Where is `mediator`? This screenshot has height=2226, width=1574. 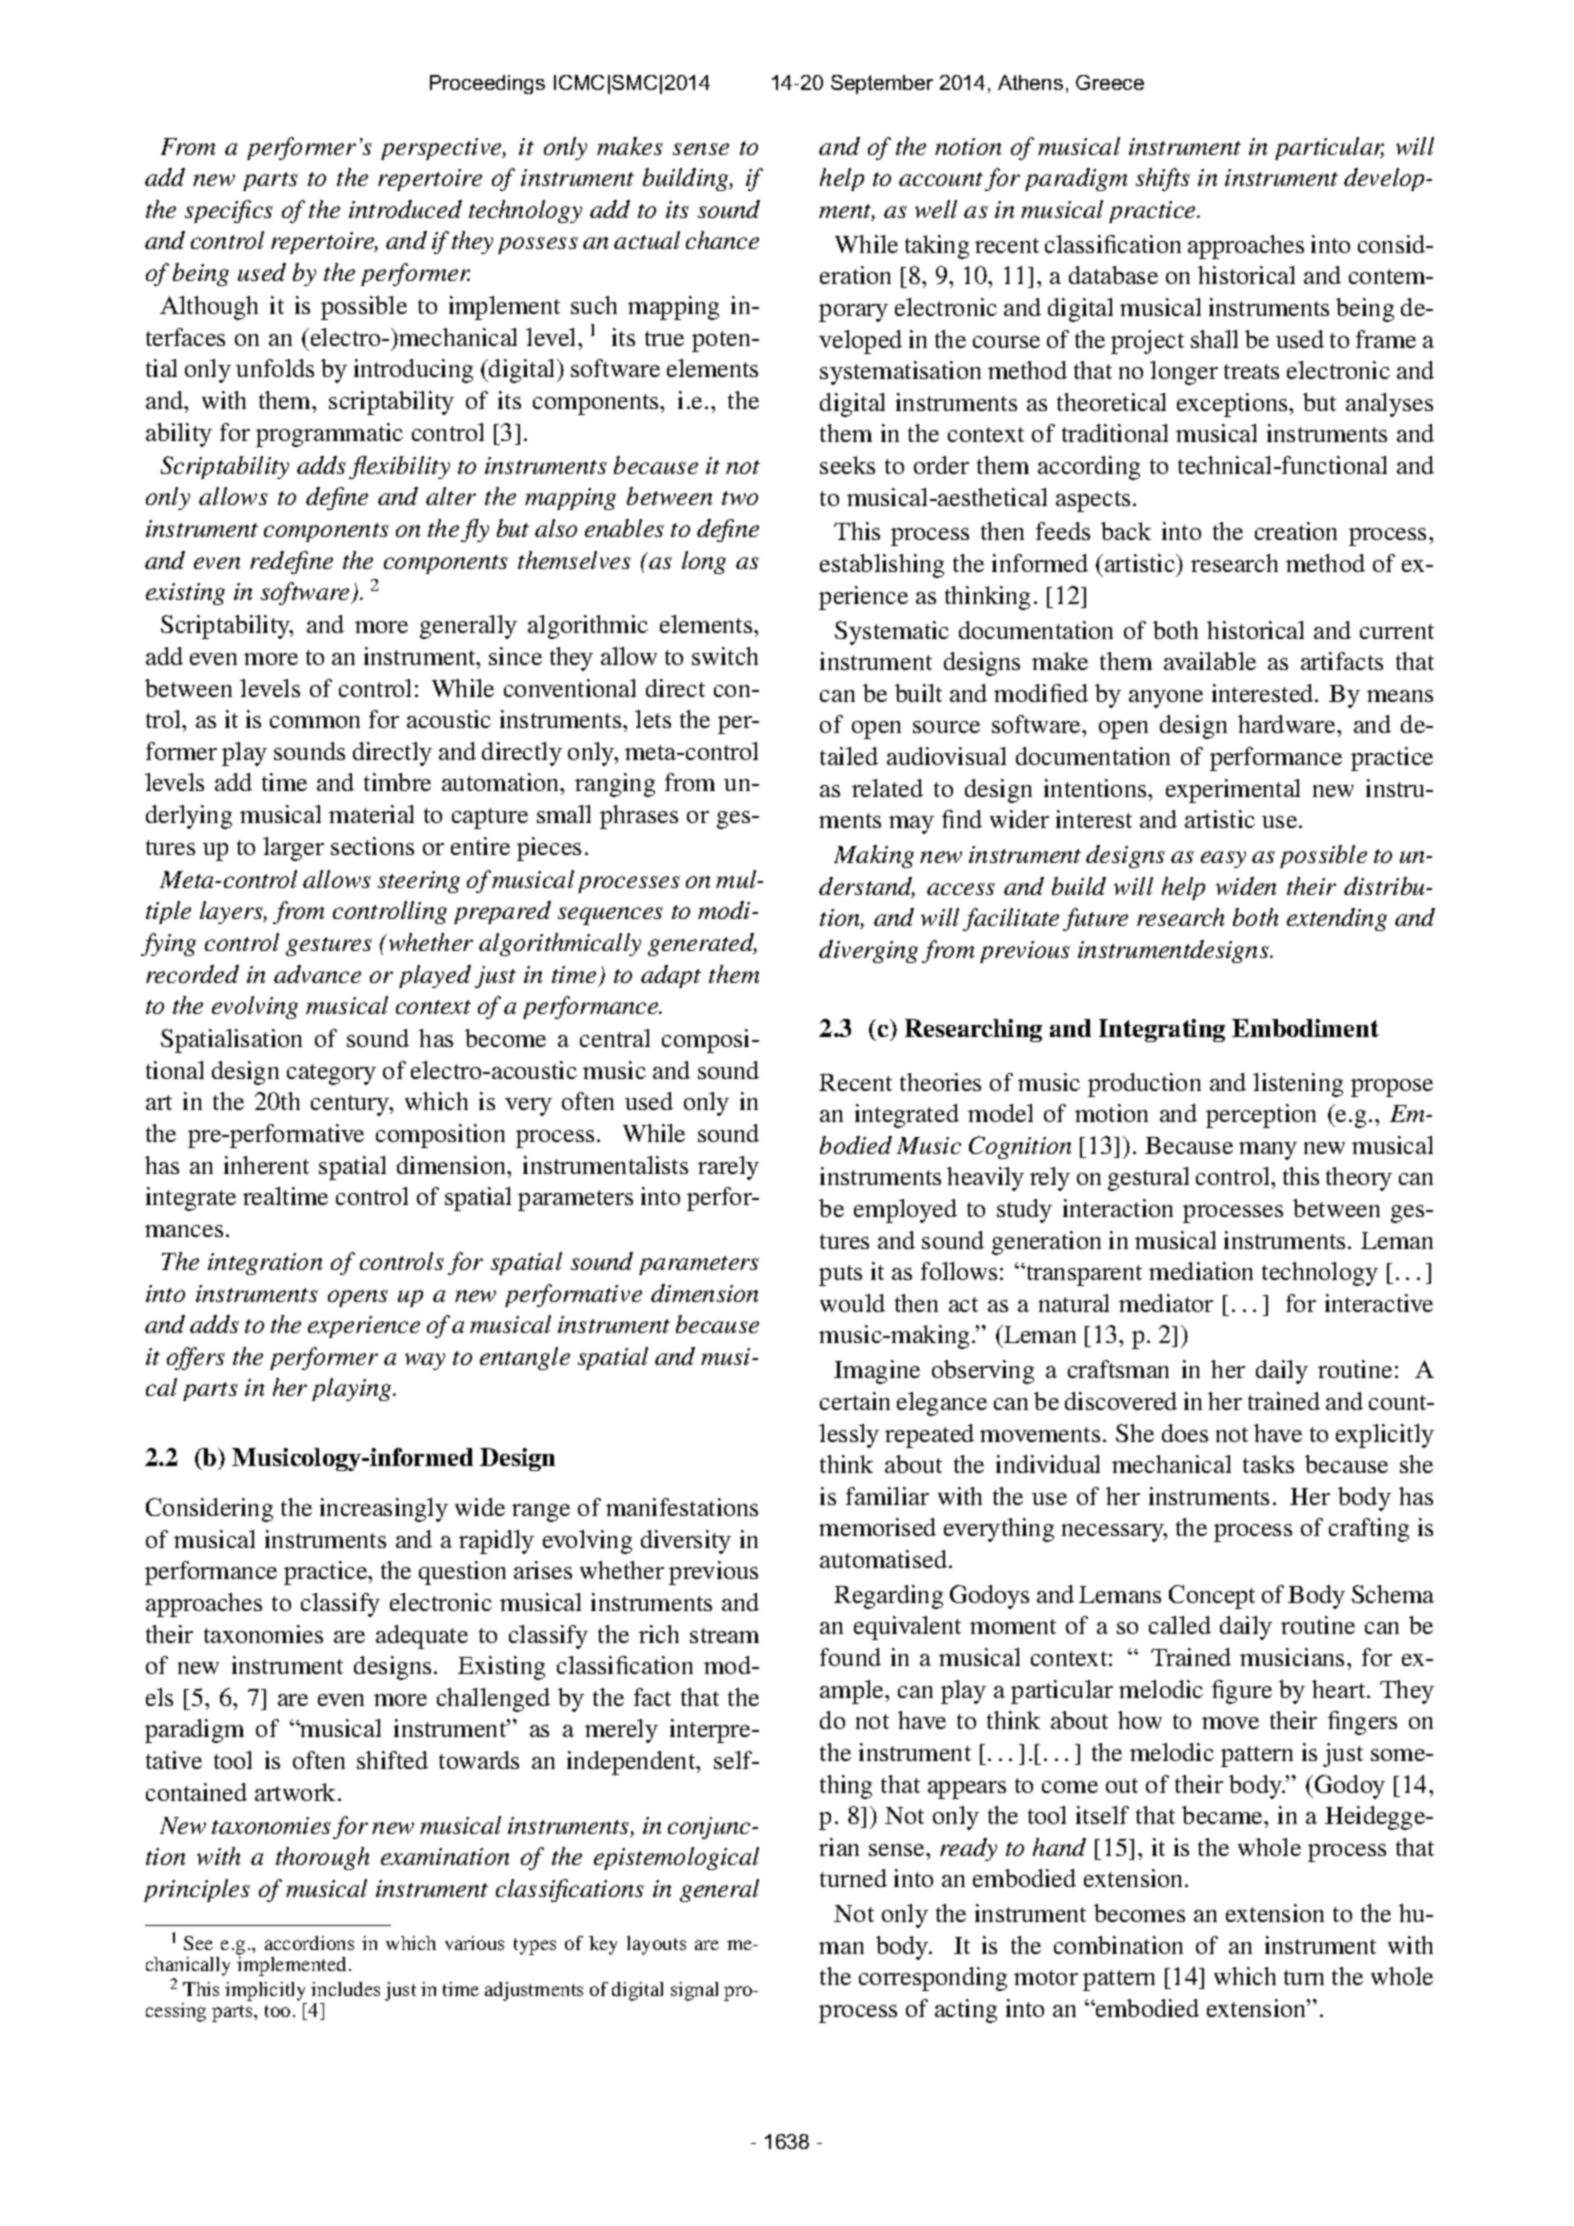
mediator is located at coordinates (1166, 1303).
